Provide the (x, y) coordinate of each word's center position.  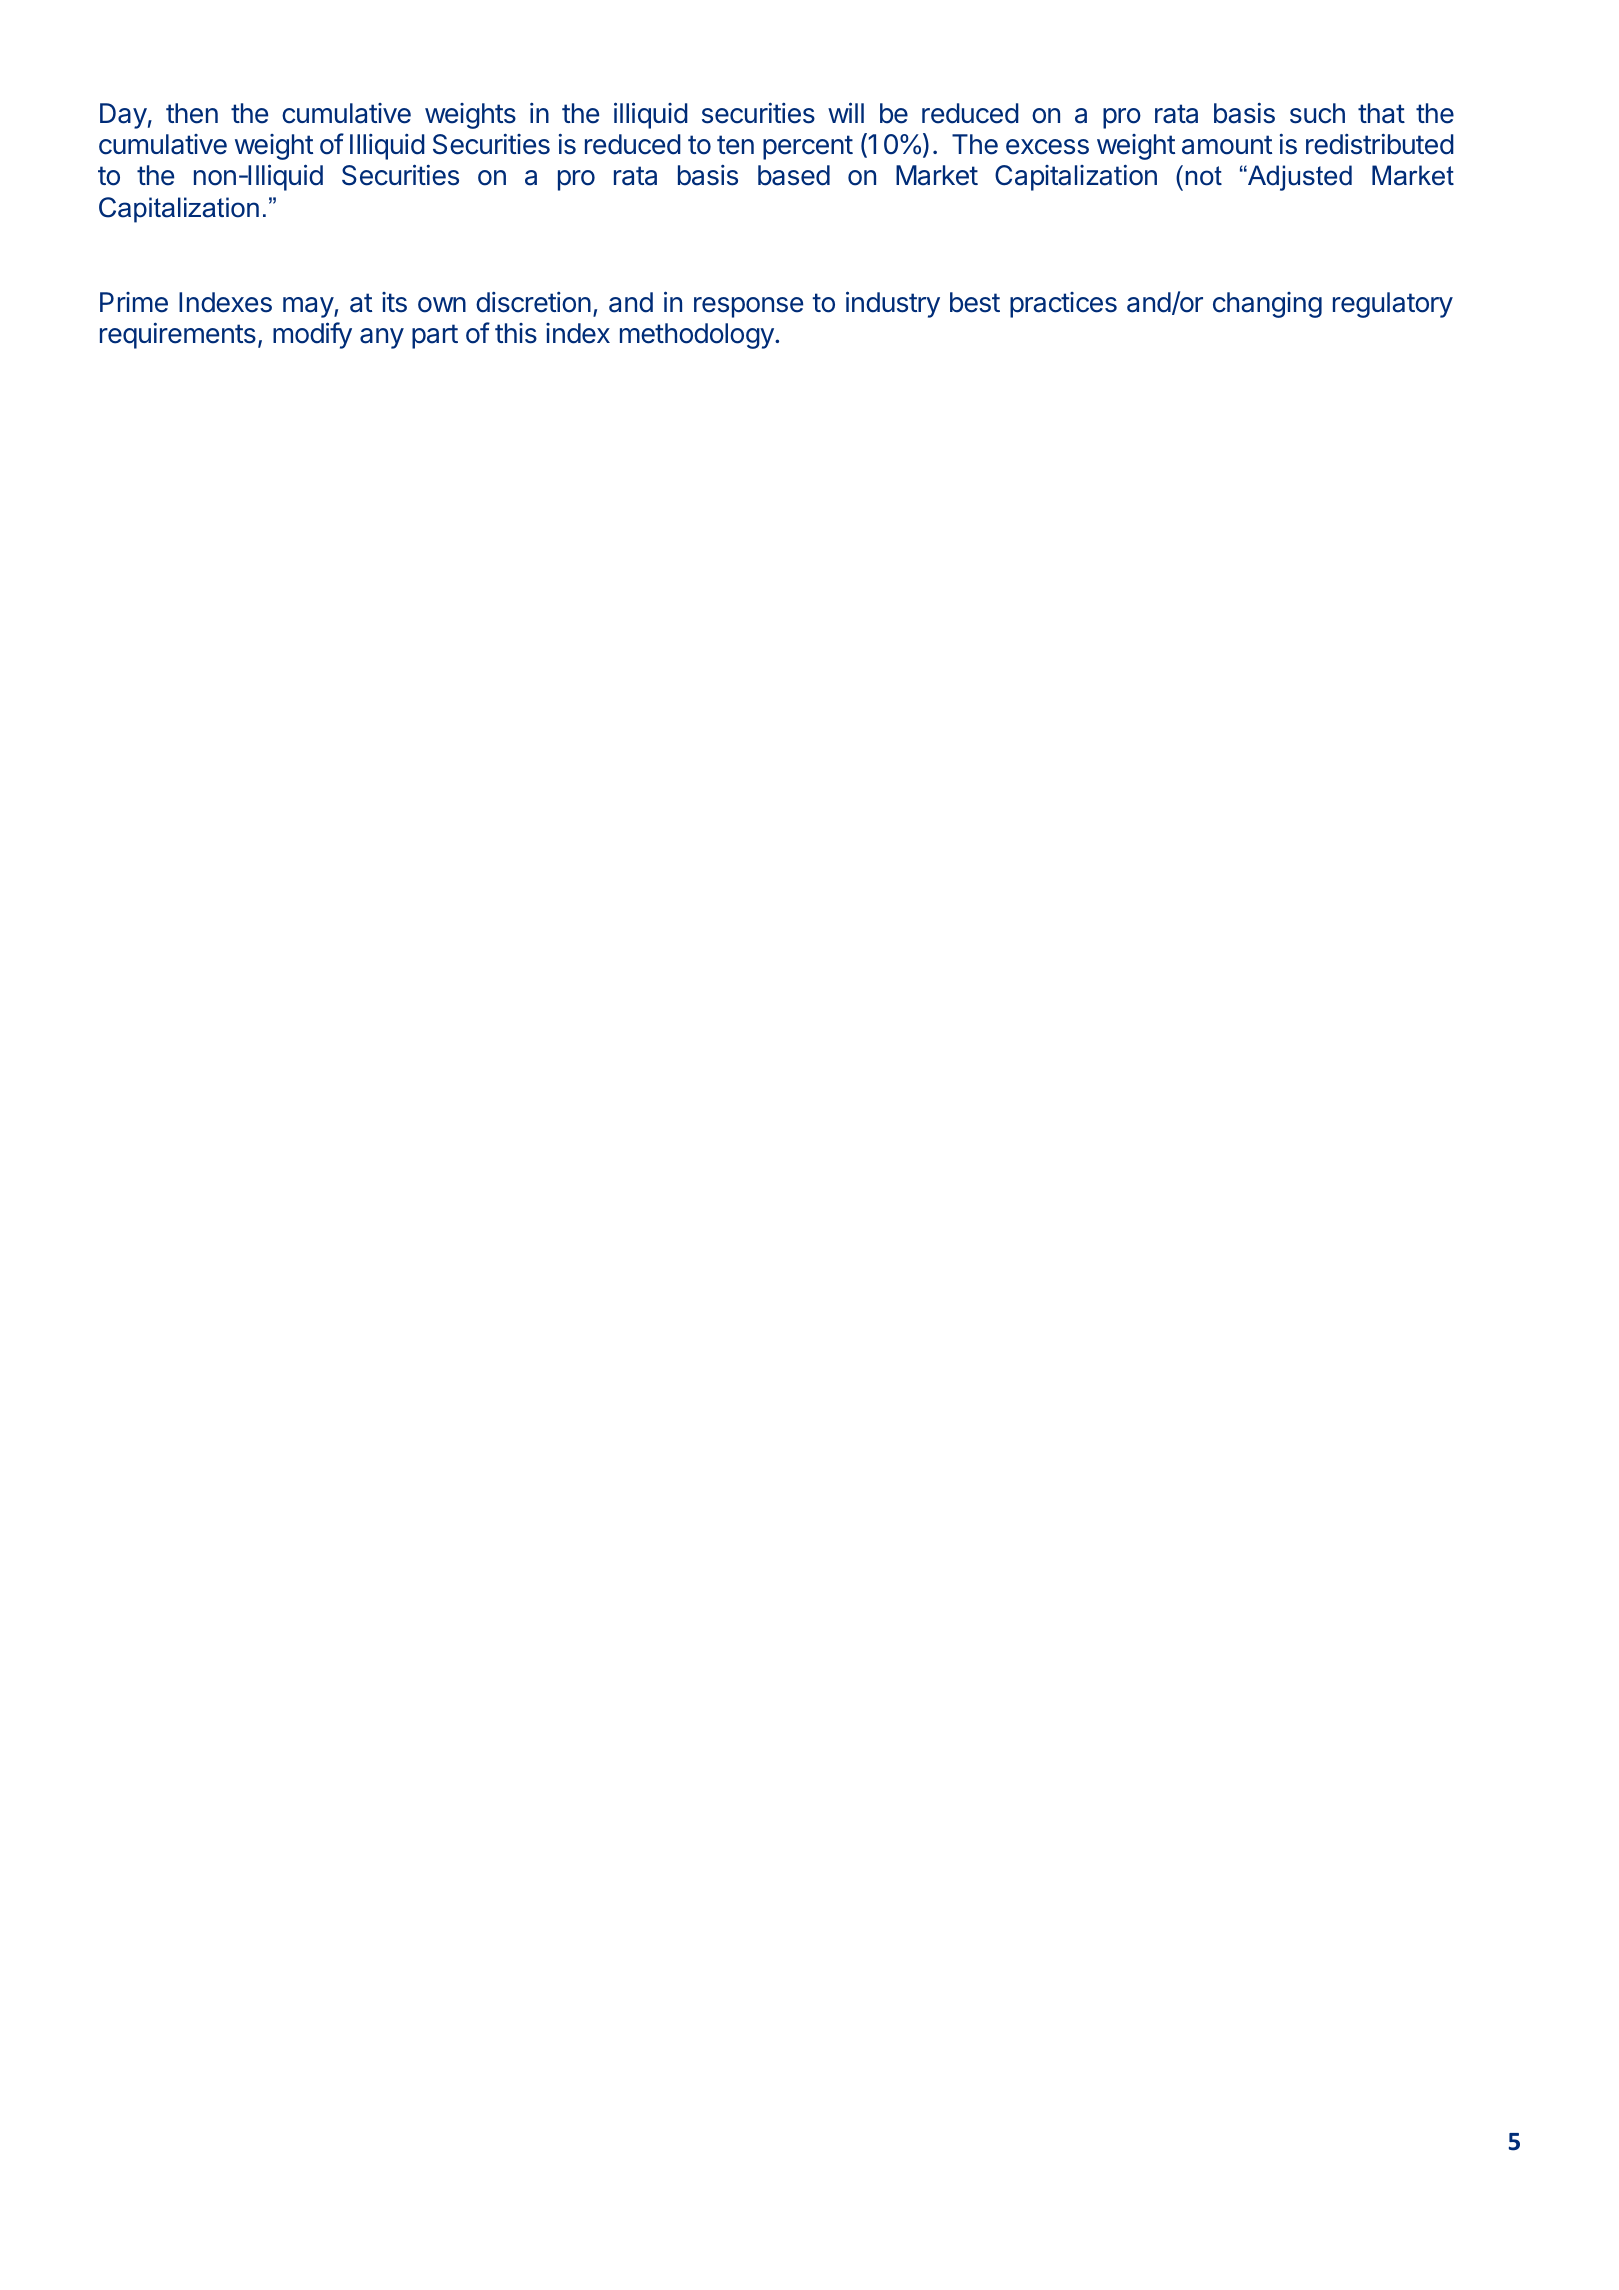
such (1317, 113)
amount (1227, 145)
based (794, 175)
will (846, 112)
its (394, 302)
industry (893, 304)
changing (1267, 305)
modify (312, 335)
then (192, 113)
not (1204, 176)
